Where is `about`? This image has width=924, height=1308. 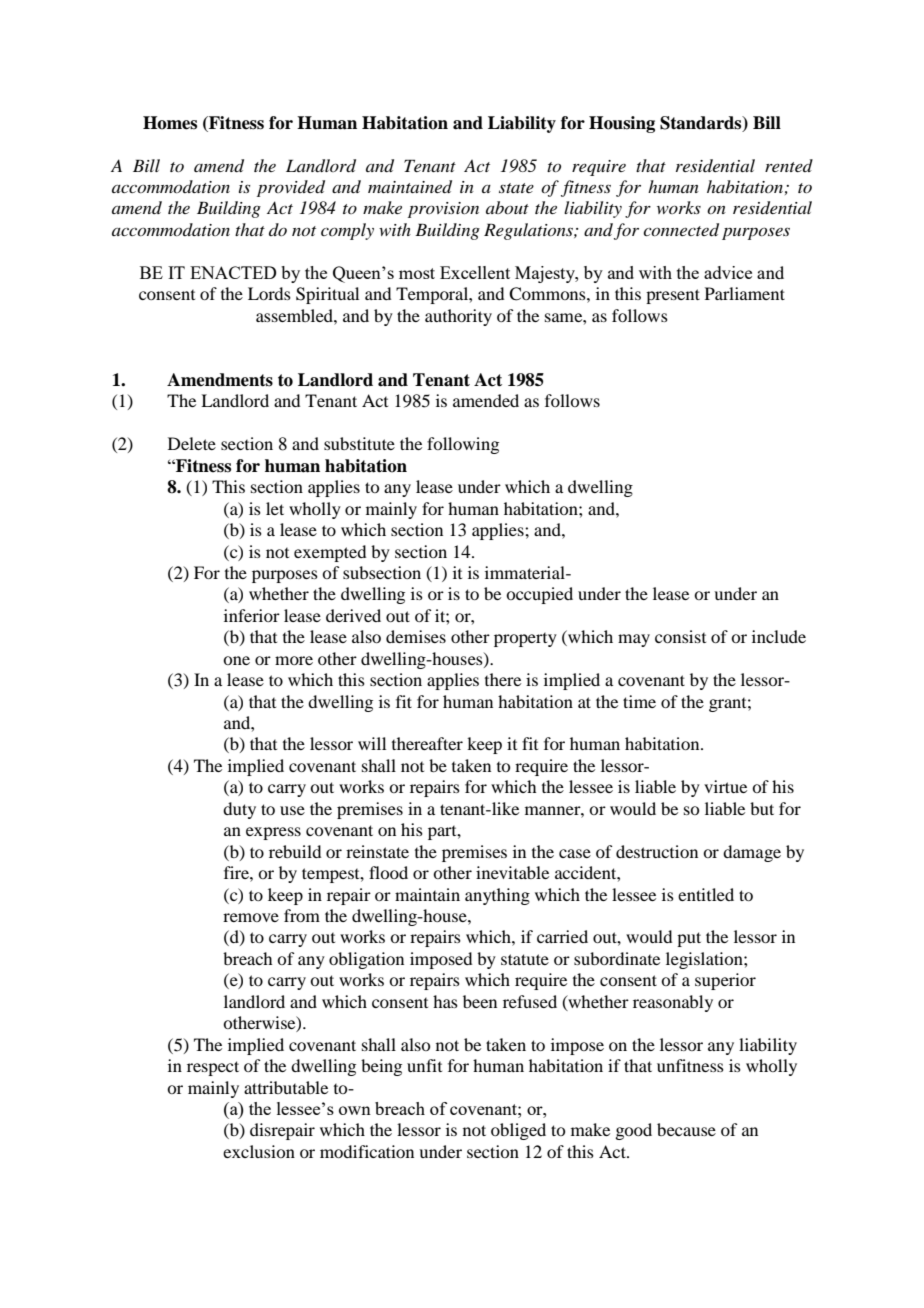
about is located at coordinates (507, 207).
